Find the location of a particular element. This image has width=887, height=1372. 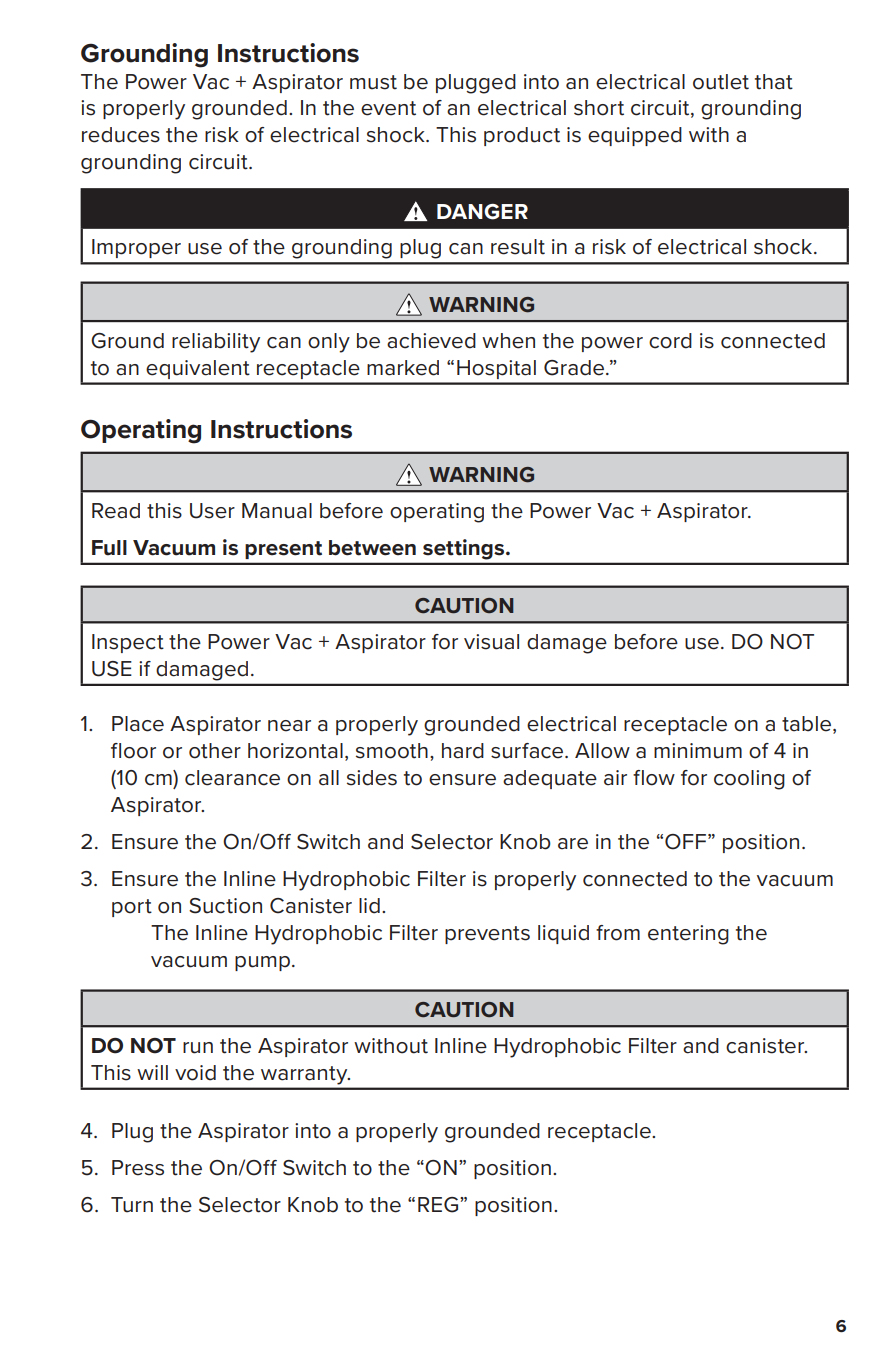

REG is located at coordinates (439, 1205).
